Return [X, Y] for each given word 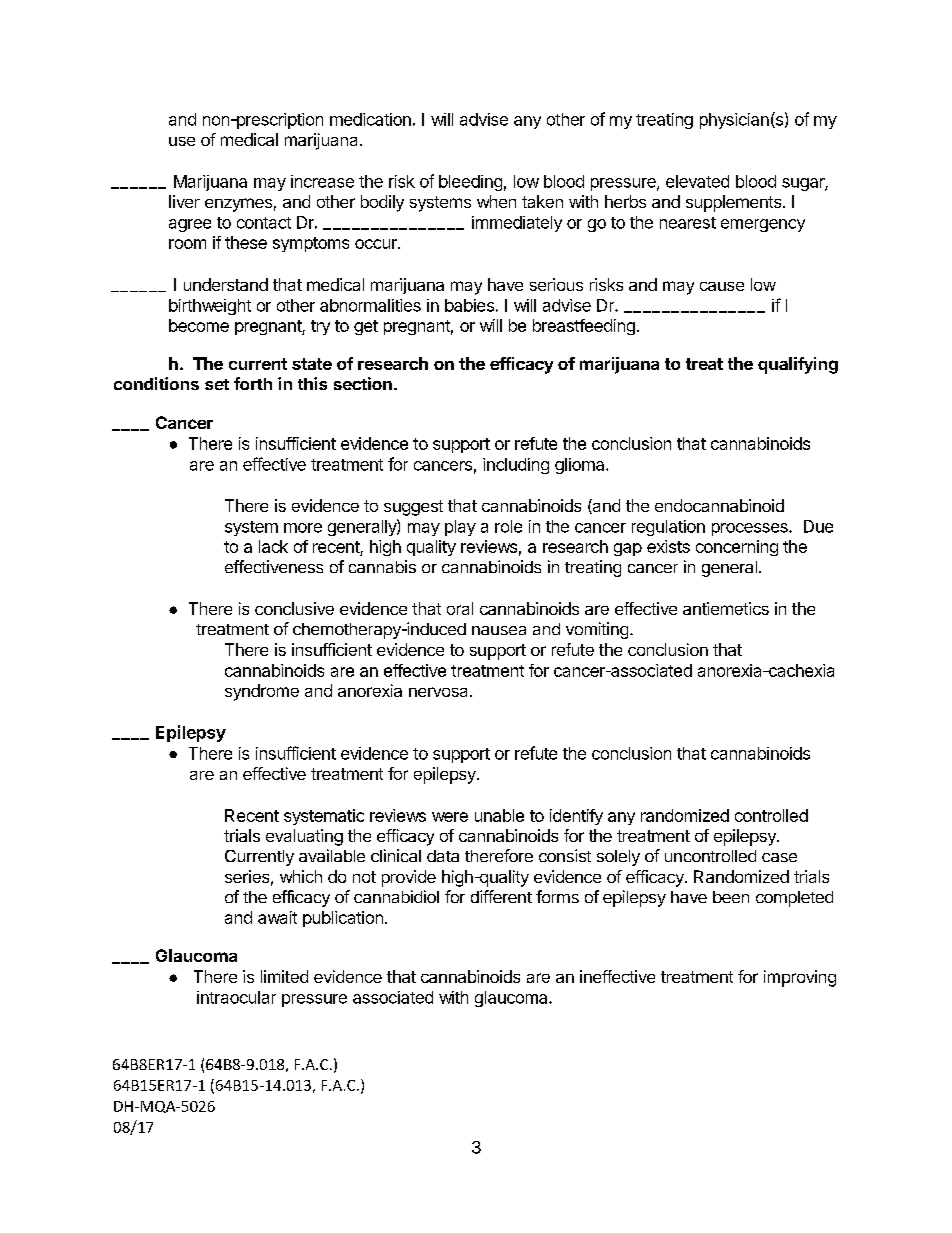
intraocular [236, 997]
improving [800, 978]
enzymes [238, 205]
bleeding [470, 183]
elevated [697, 181]
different [501, 896]
